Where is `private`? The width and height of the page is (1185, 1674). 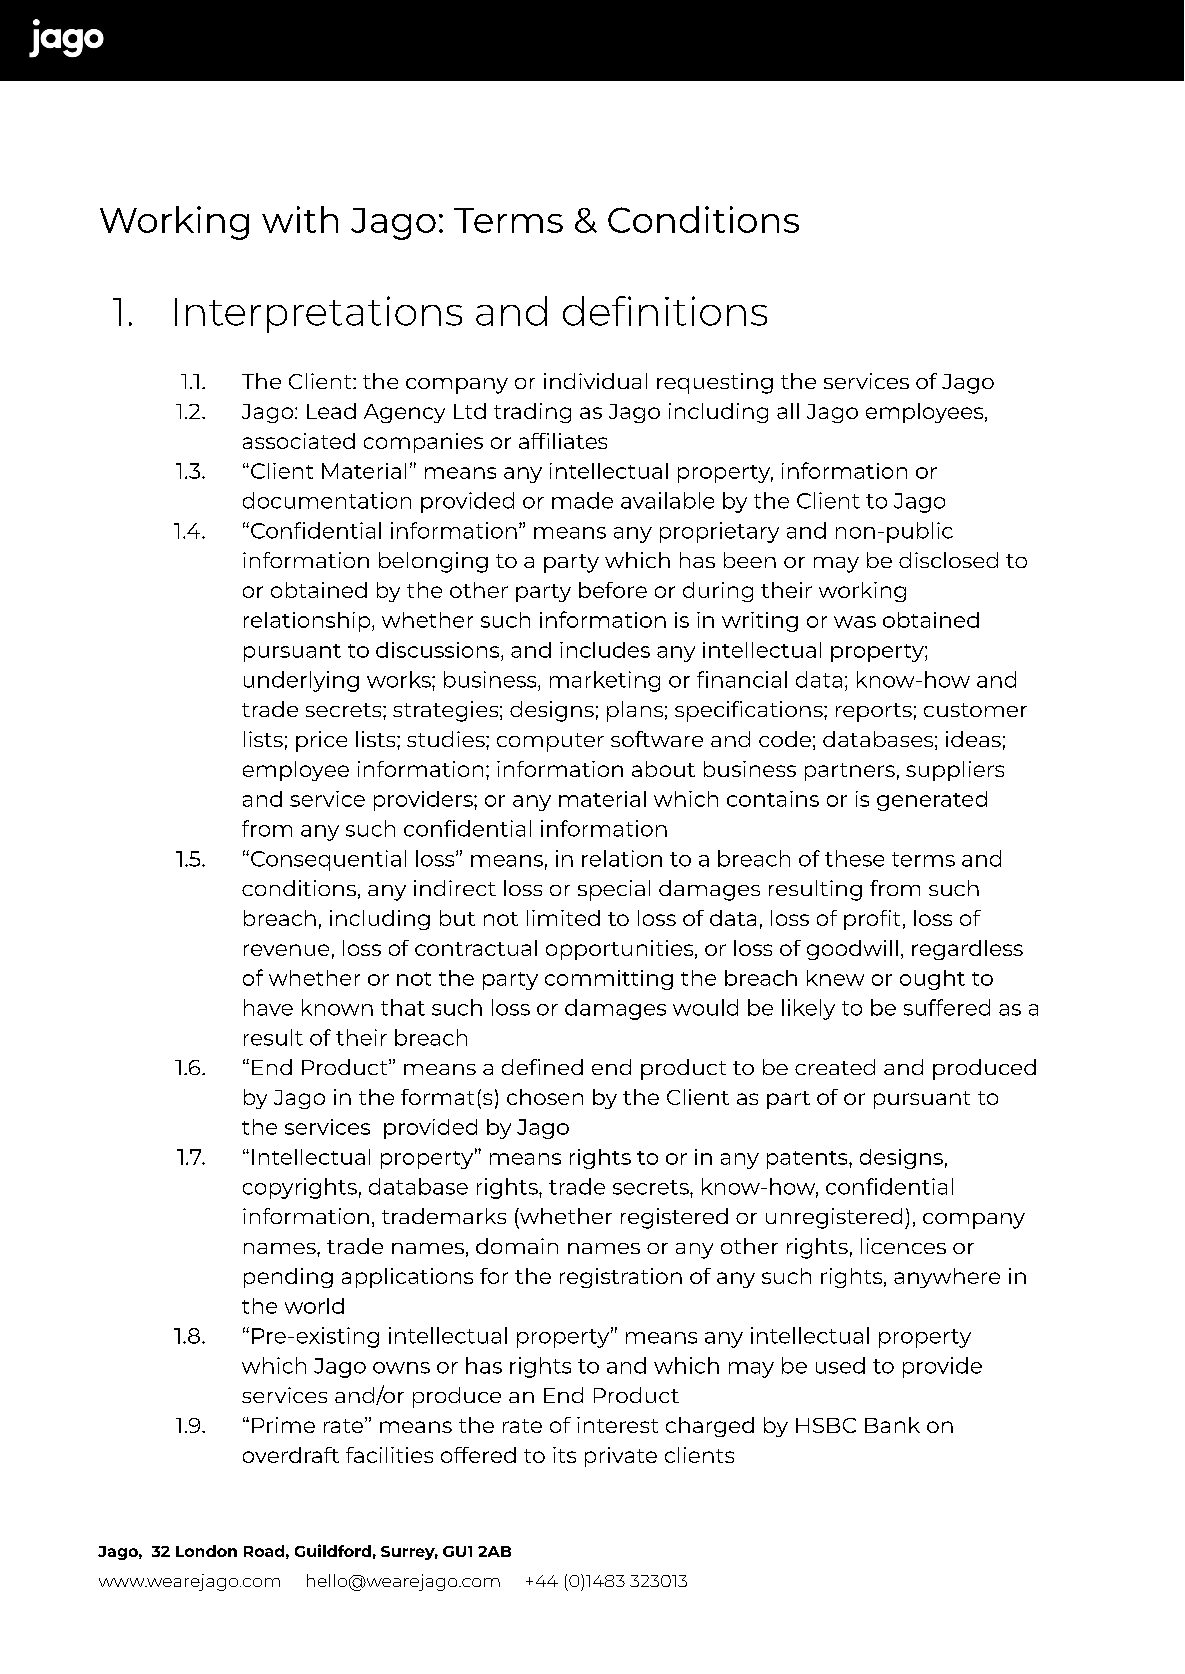 private is located at coordinates (621, 1457).
